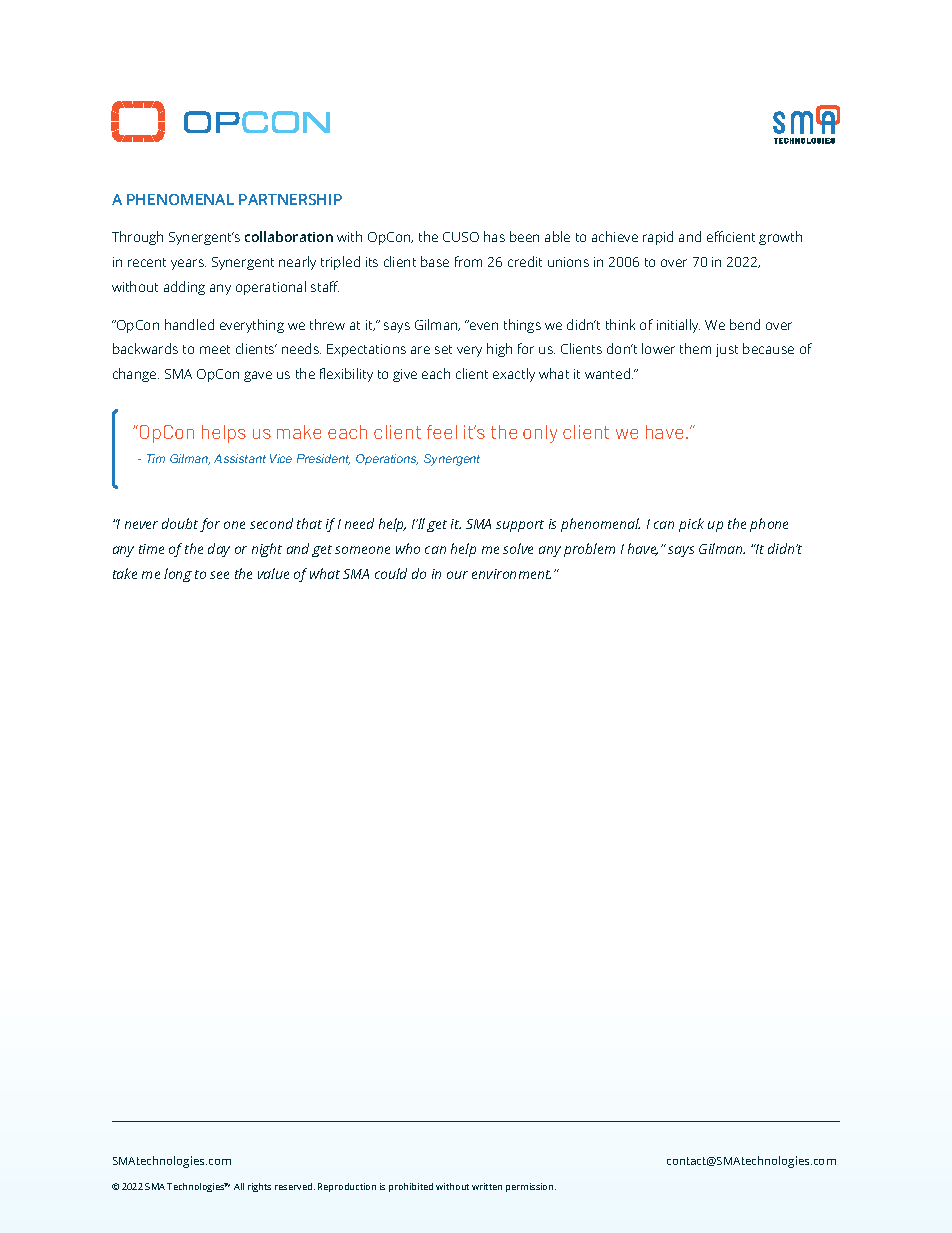 The image size is (952, 1233). I want to click on pick, so click(691, 525).
